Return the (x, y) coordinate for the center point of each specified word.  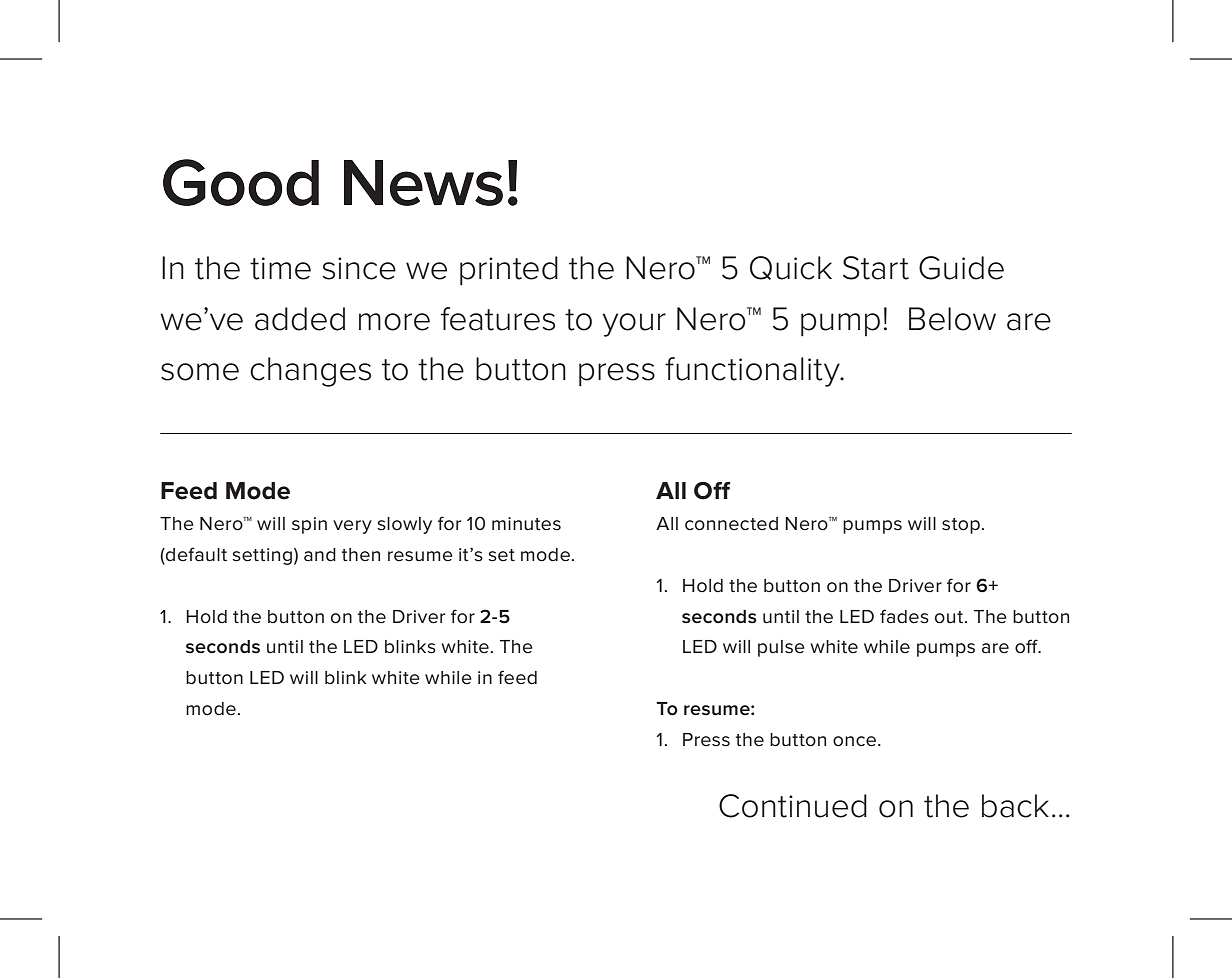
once (854, 741)
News (423, 183)
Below (952, 319)
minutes (526, 524)
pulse (781, 648)
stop (961, 526)
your (634, 325)
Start (876, 268)
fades (904, 616)
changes (310, 372)
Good (241, 182)
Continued (793, 806)
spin (309, 525)
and (320, 555)
